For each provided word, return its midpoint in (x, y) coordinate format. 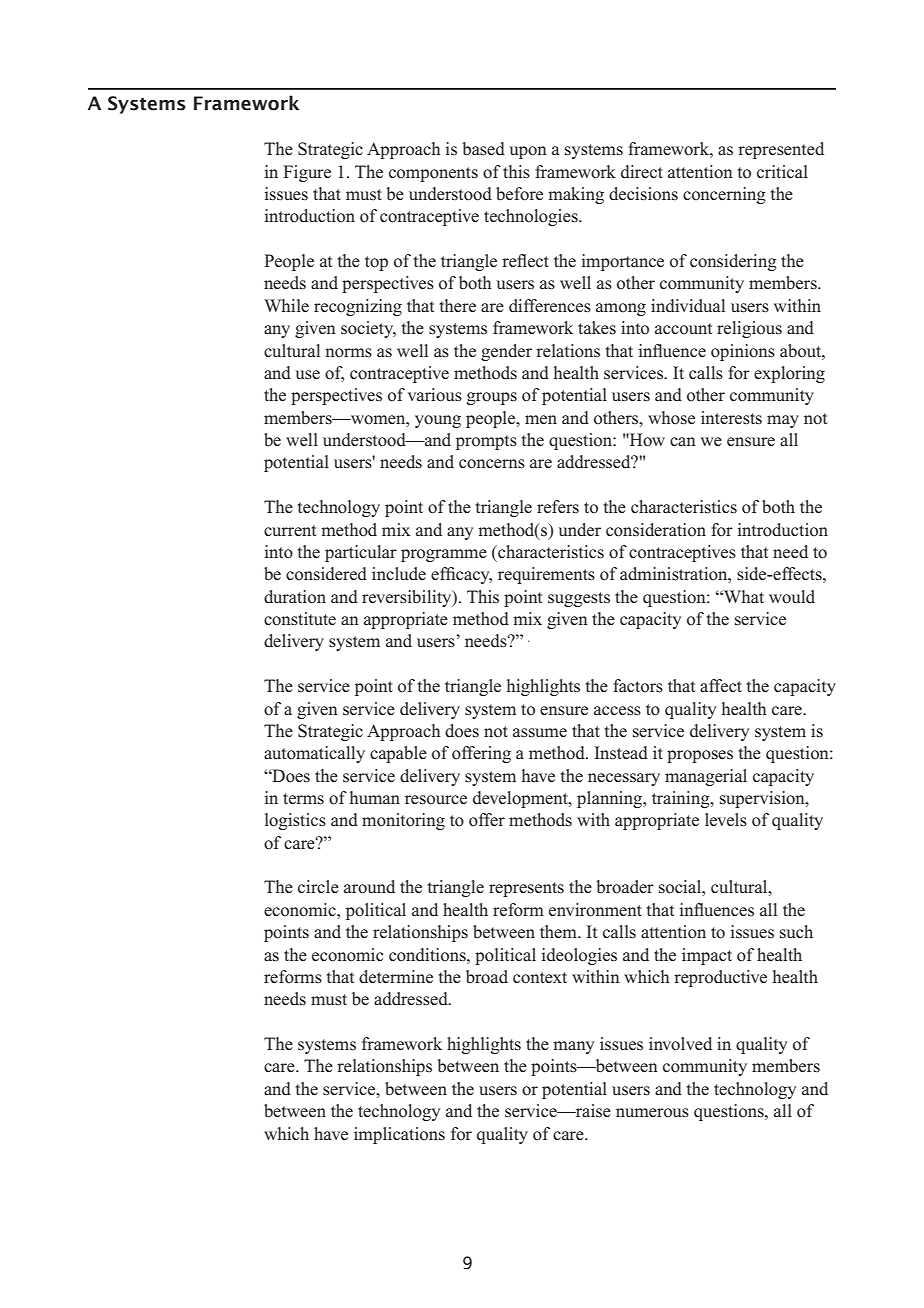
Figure (307, 173)
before (519, 194)
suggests (579, 599)
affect (721, 686)
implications (399, 1135)
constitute (300, 619)
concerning (724, 195)
